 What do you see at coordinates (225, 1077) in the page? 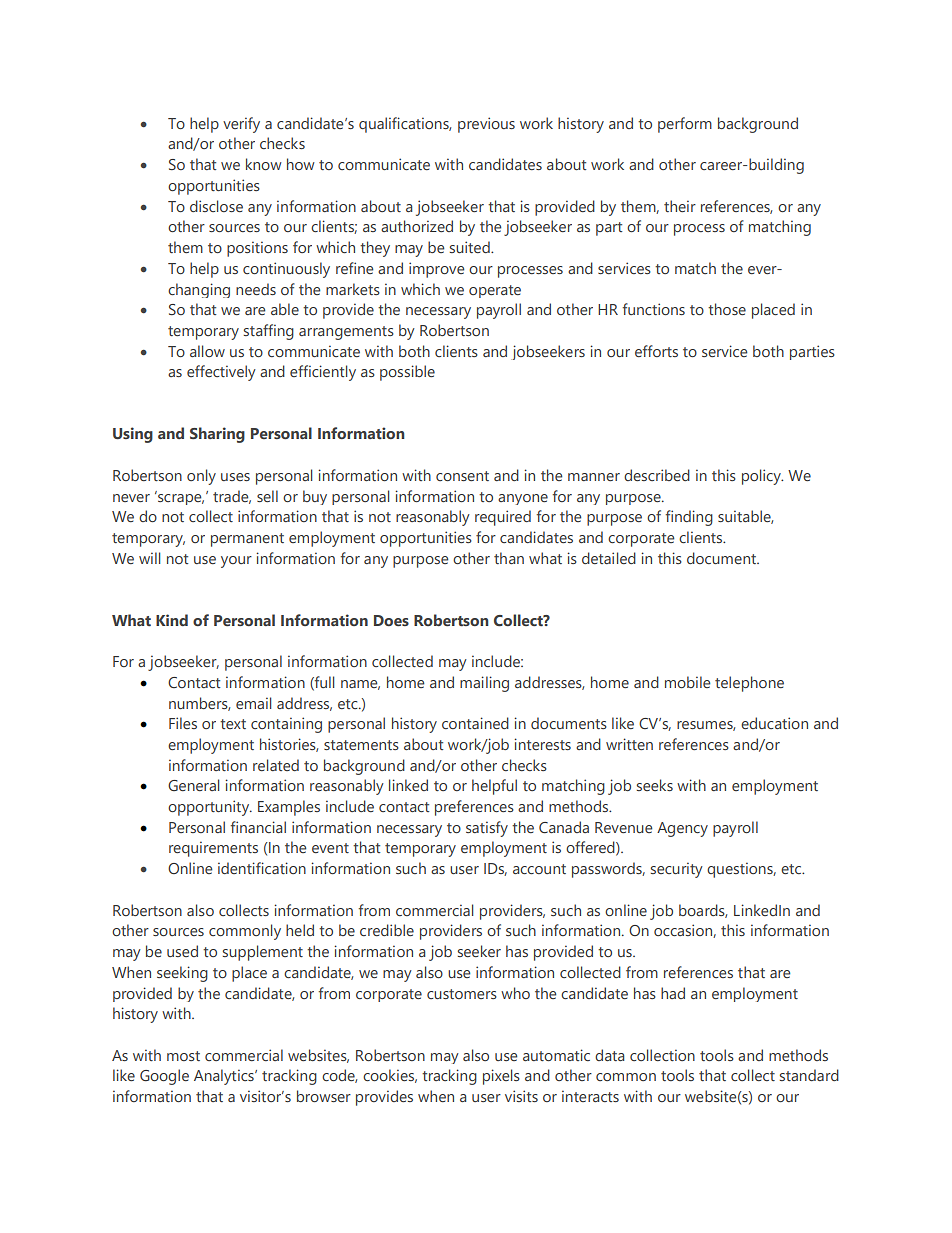
I see `Analytics` at bounding box center [225, 1077].
